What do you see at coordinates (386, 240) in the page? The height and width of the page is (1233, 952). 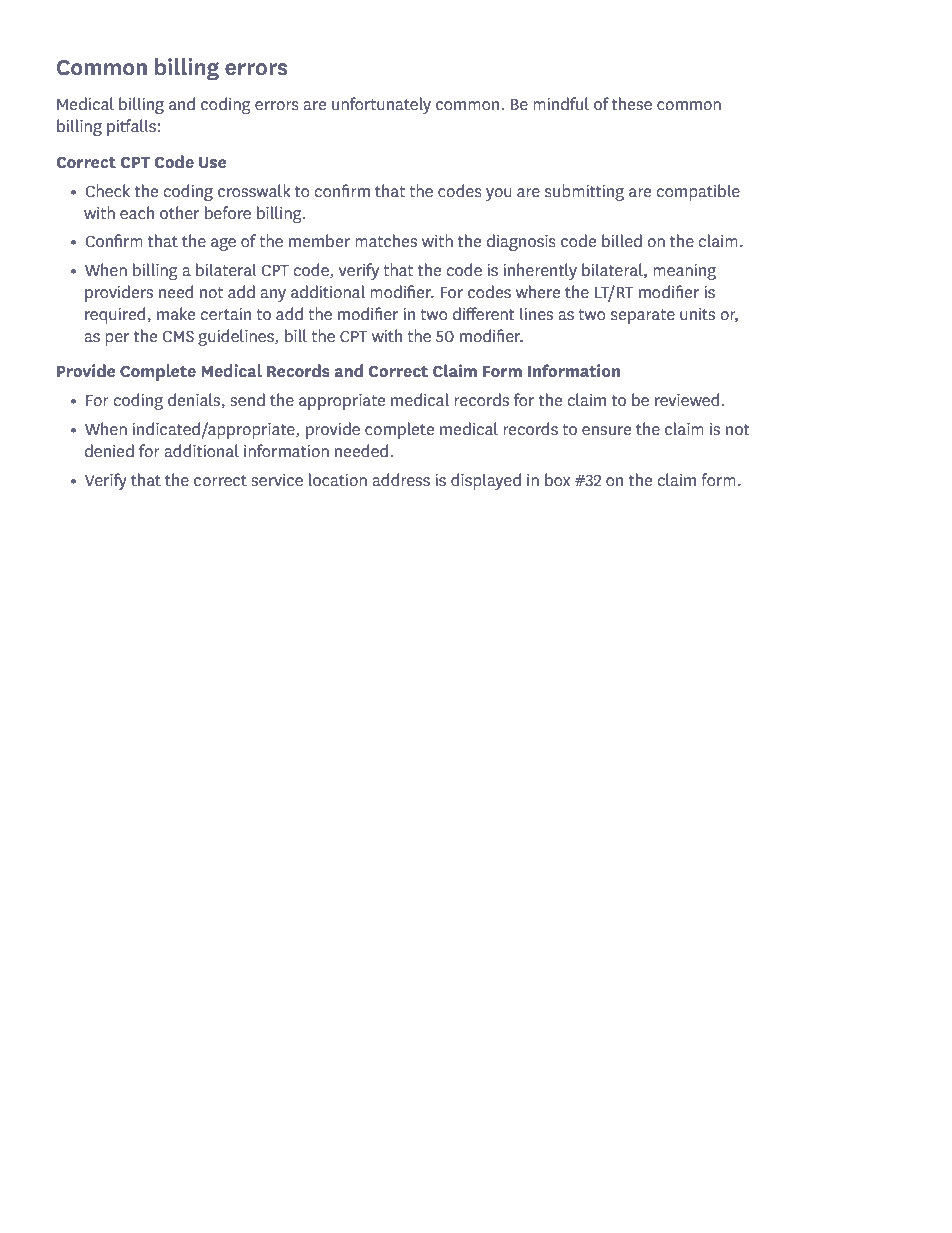 I see `matches` at bounding box center [386, 240].
